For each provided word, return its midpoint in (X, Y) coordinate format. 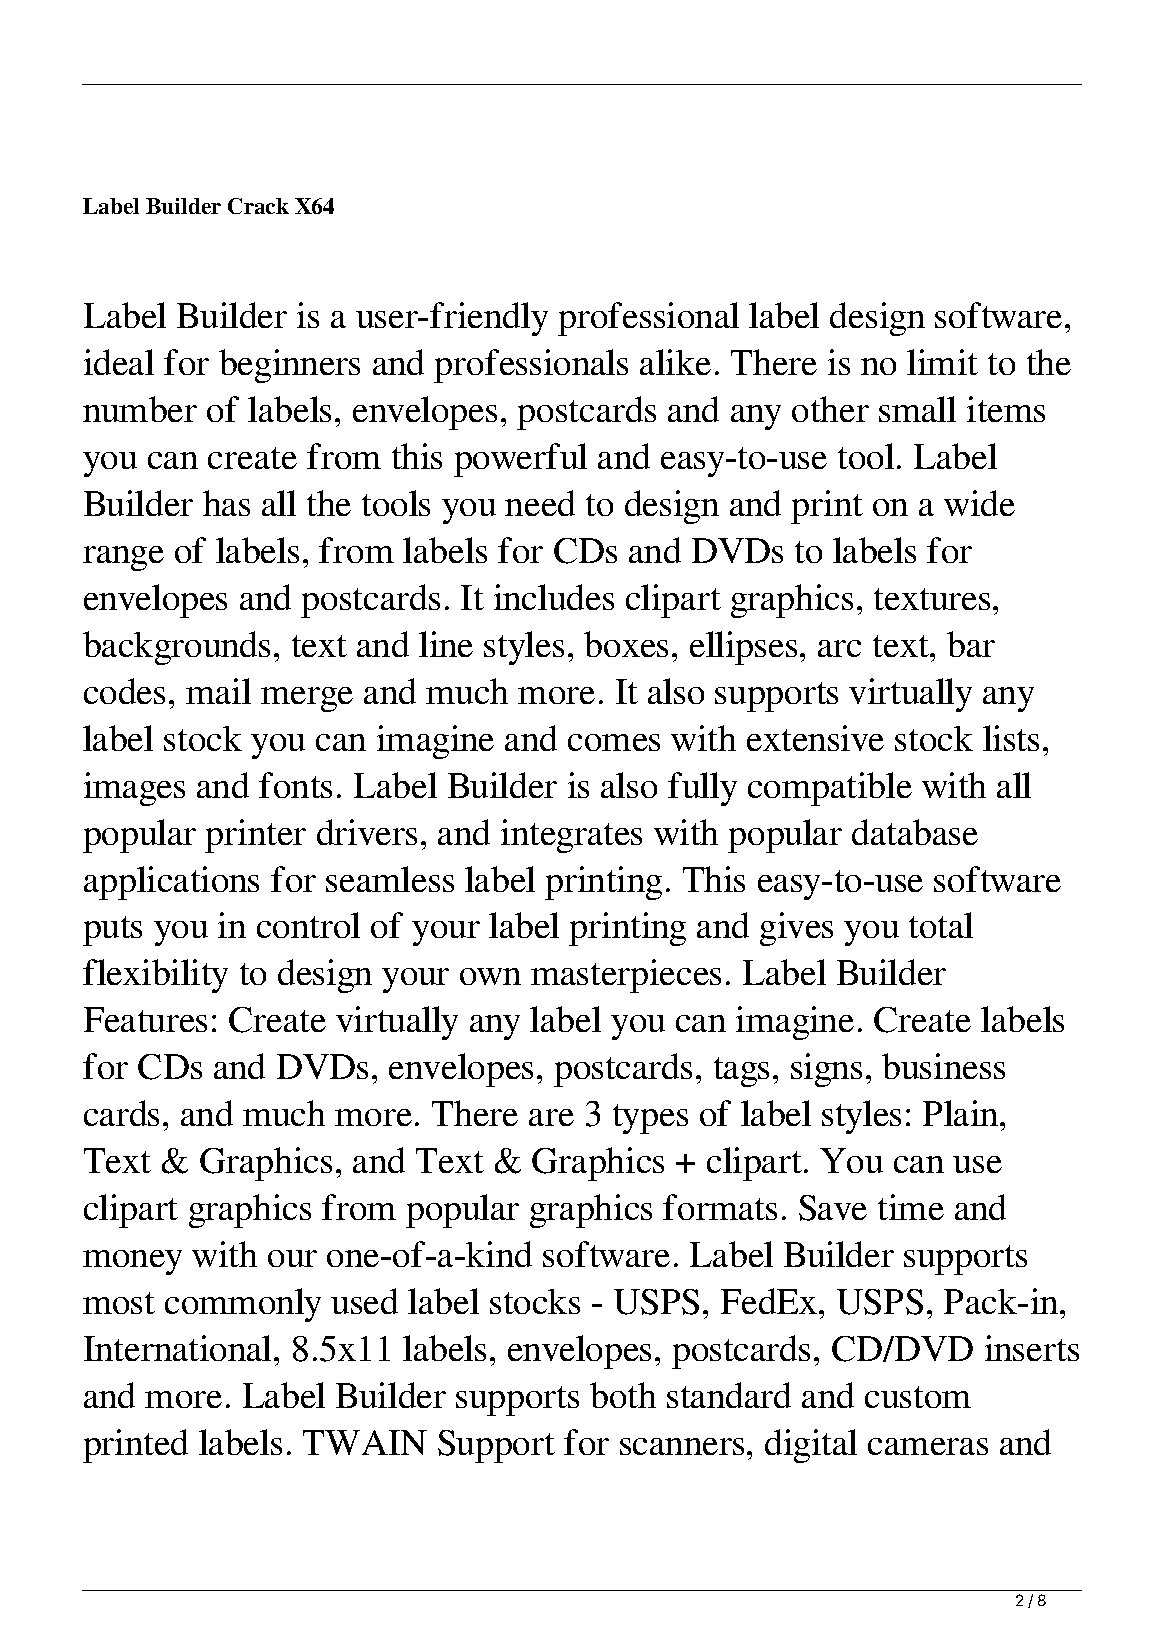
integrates (571, 836)
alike (675, 362)
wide (979, 503)
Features (145, 1019)
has (226, 503)
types (650, 1119)
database (915, 832)
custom (918, 1397)
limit (942, 362)
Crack (258, 206)
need (540, 503)
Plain (962, 1113)
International (179, 1348)
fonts (295, 785)
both (623, 1395)
